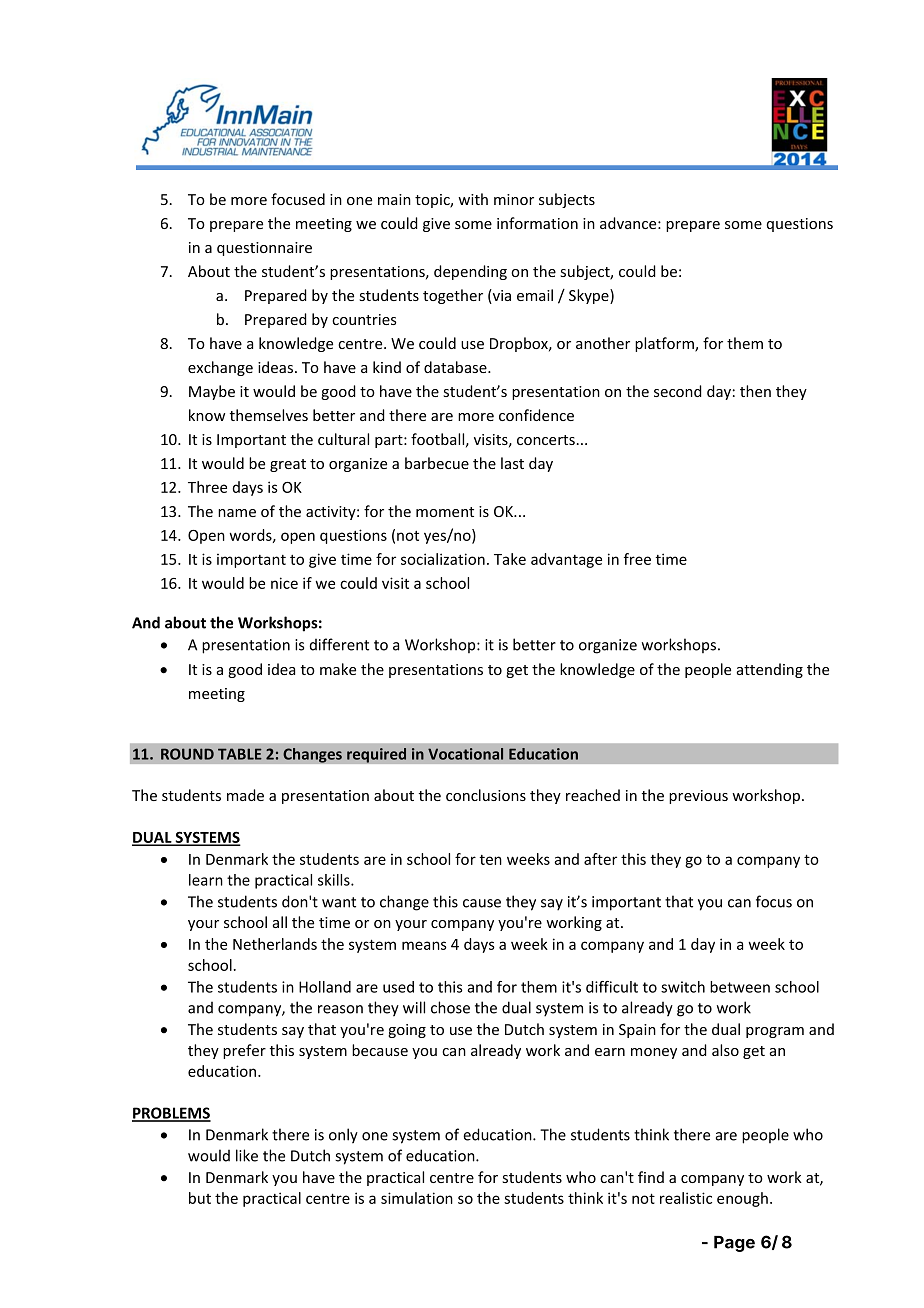  Describe the element at coordinates (200, 1198) in the screenshot. I see `but` at that location.
